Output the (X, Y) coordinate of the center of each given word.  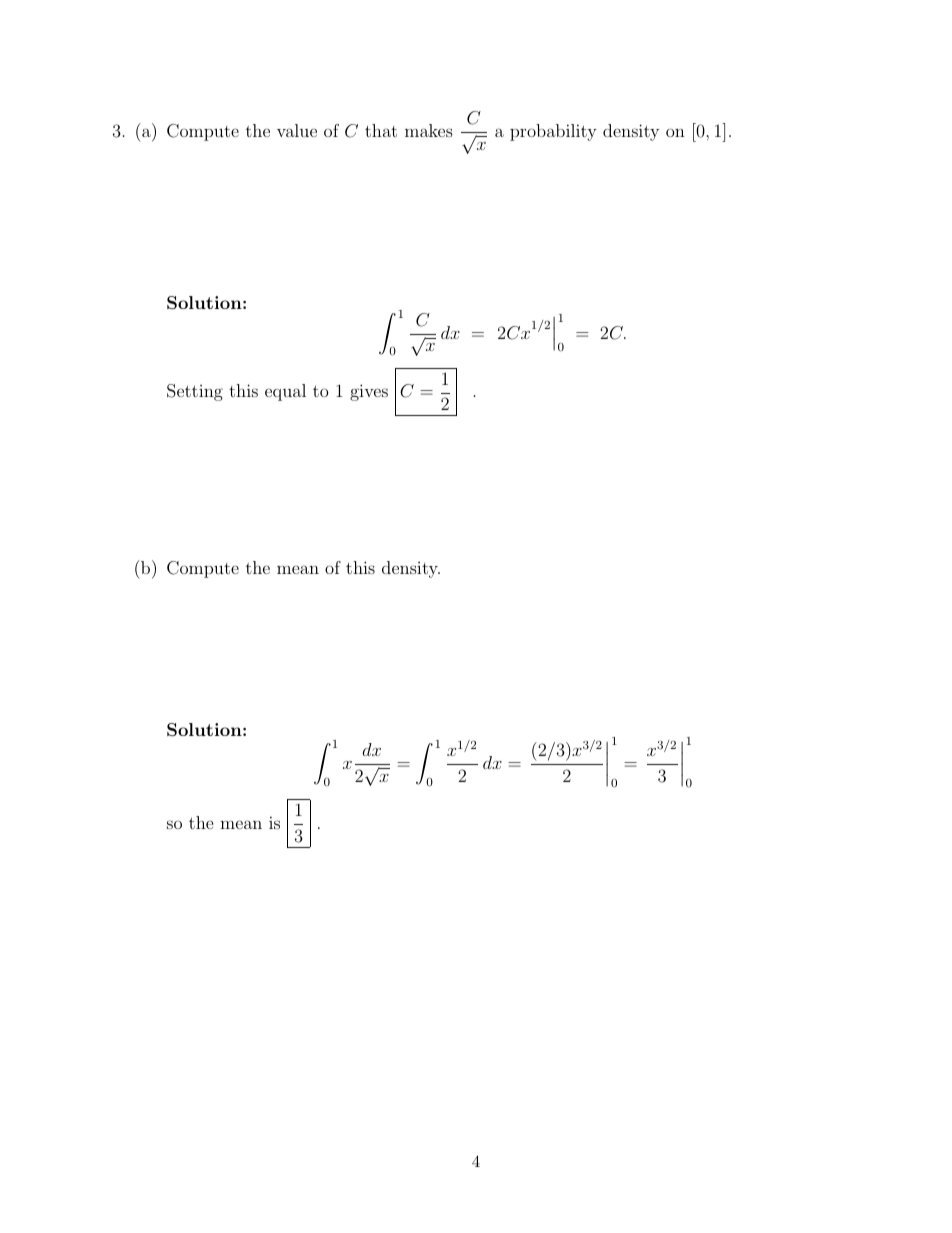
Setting (195, 392)
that (381, 130)
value (297, 130)
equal (285, 392)
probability (553, 132)
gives (369, 392)
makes (429, 130)
